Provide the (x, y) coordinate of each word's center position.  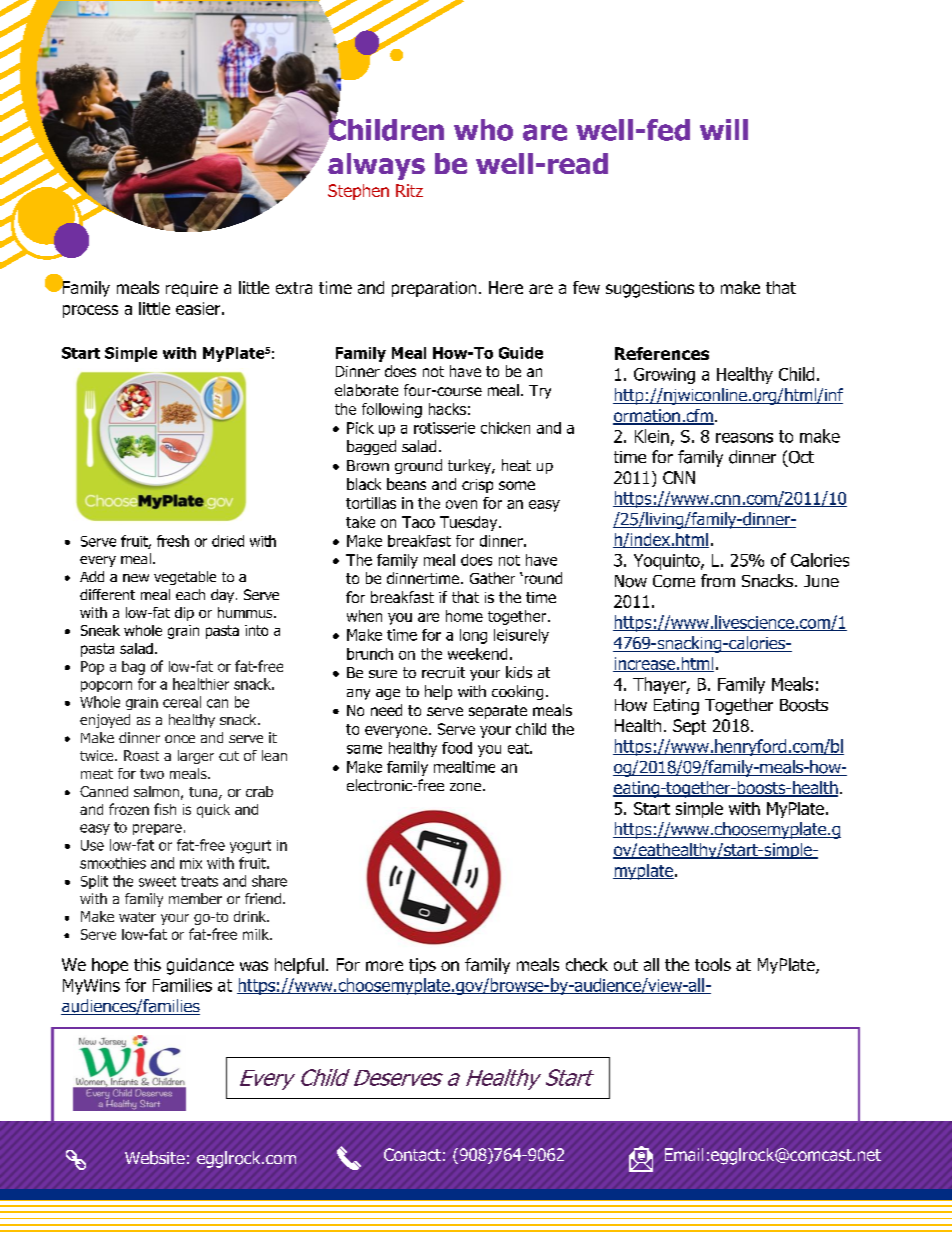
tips (422, 966)
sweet (157, 881)
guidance (200, 966)
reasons (744, 438)
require (192, 289)
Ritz (409, 190)
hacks (447, 409)
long (473, 636)
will (724, 129)
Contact (412, 1154)
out (626, 965)
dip (184, 614)
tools (713, 964)
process (90, 311)
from (718, 580)
